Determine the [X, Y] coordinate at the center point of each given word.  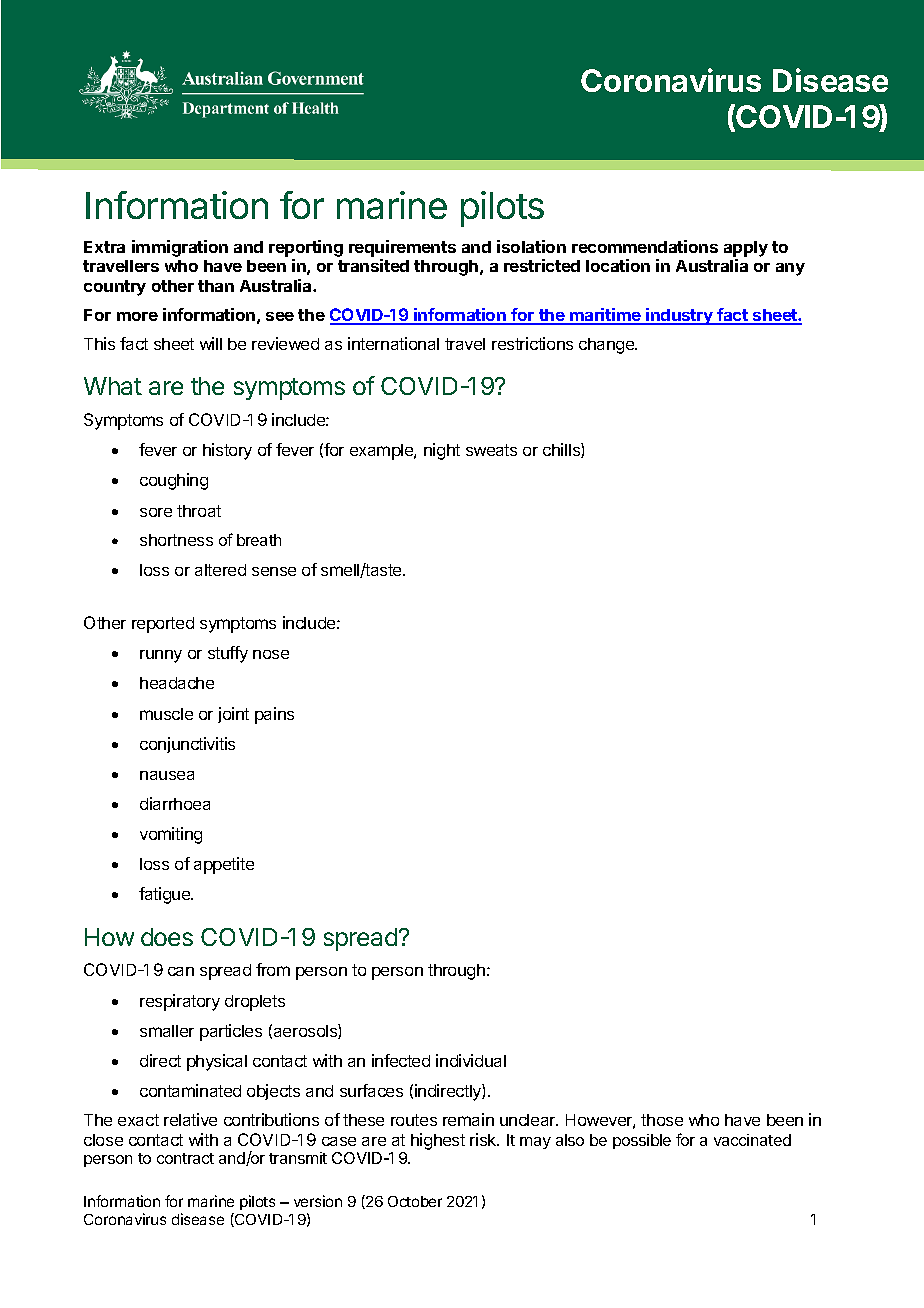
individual [471, 1060]
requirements [402, 248]
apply [746, 249]
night [442, 451]
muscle [166, 714]
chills [562, 450]
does [167, 937]
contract [185, 1158]
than [216, 286]
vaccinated [752, 1140]
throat [199, 511]
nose [271, 654]
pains [274, 715]
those [662, 1120]
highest [438, 1141]
